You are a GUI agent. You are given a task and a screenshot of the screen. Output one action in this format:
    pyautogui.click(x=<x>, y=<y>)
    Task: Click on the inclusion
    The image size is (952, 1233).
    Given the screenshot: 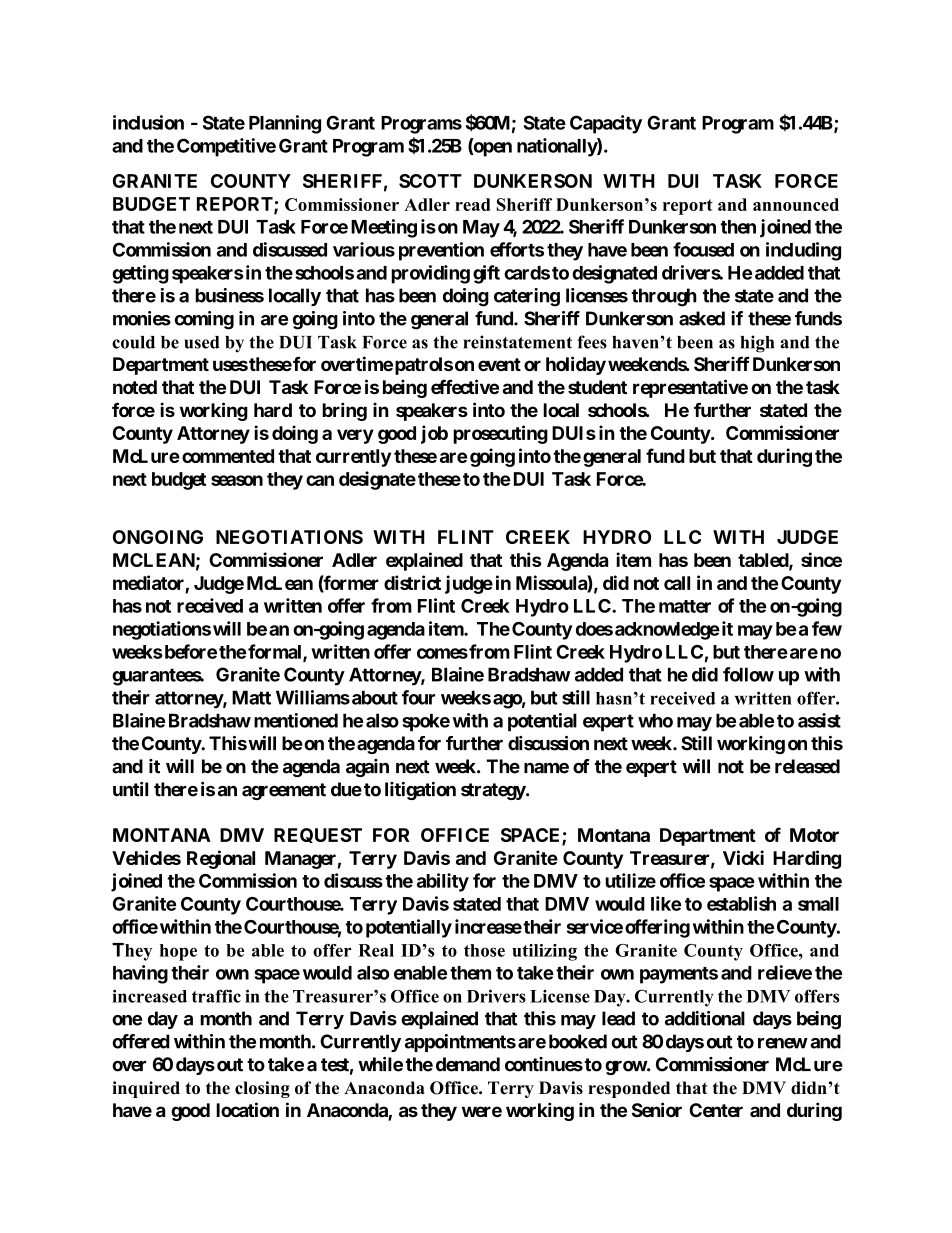 What is the action you would take?
    pyautogui.click(x=148, y=122)
